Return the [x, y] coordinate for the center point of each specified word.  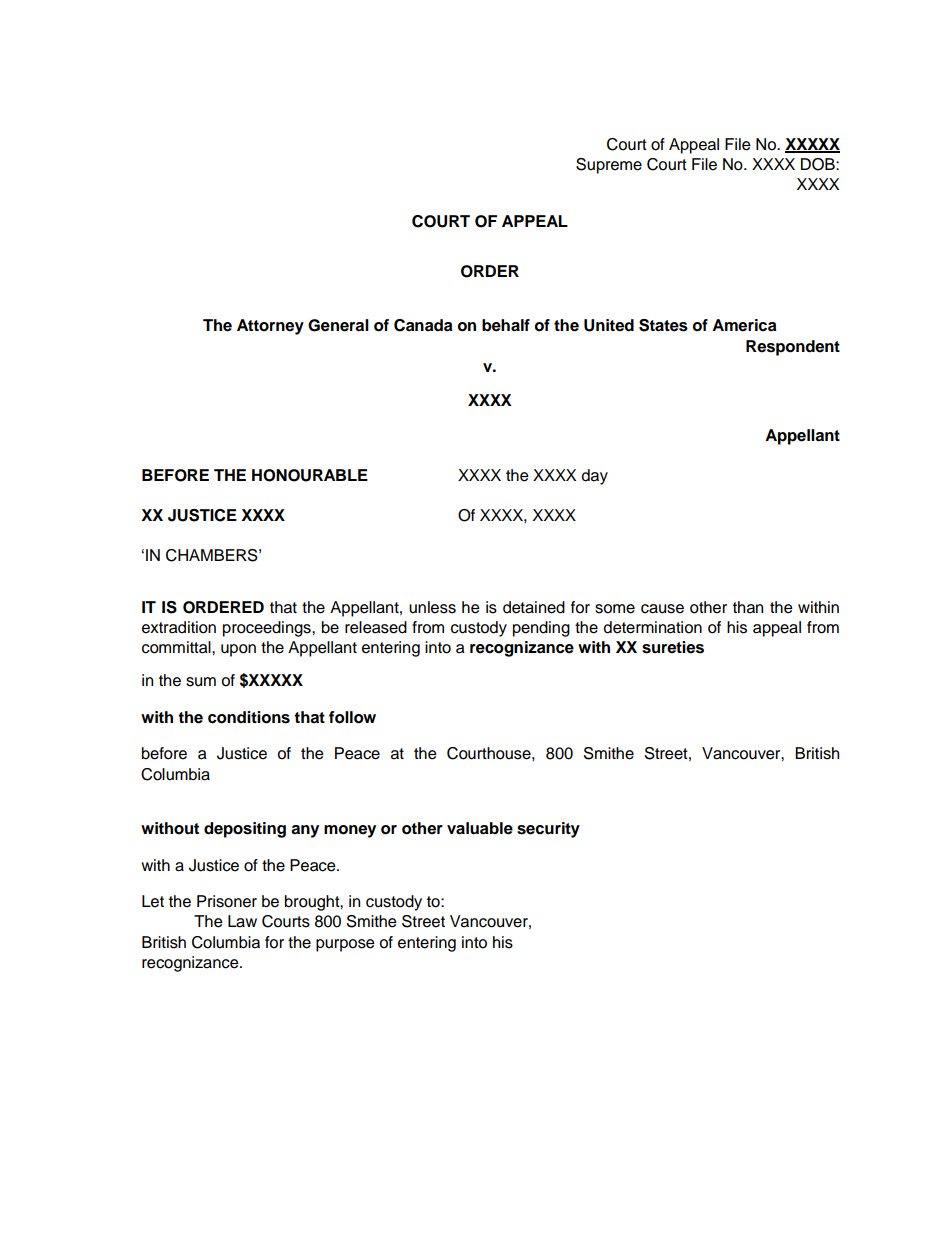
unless [432, 607]
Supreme [609, 166]
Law [242, 921]
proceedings [268, 629]
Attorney [270, 327]
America [744, 325]
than [748, 607]
